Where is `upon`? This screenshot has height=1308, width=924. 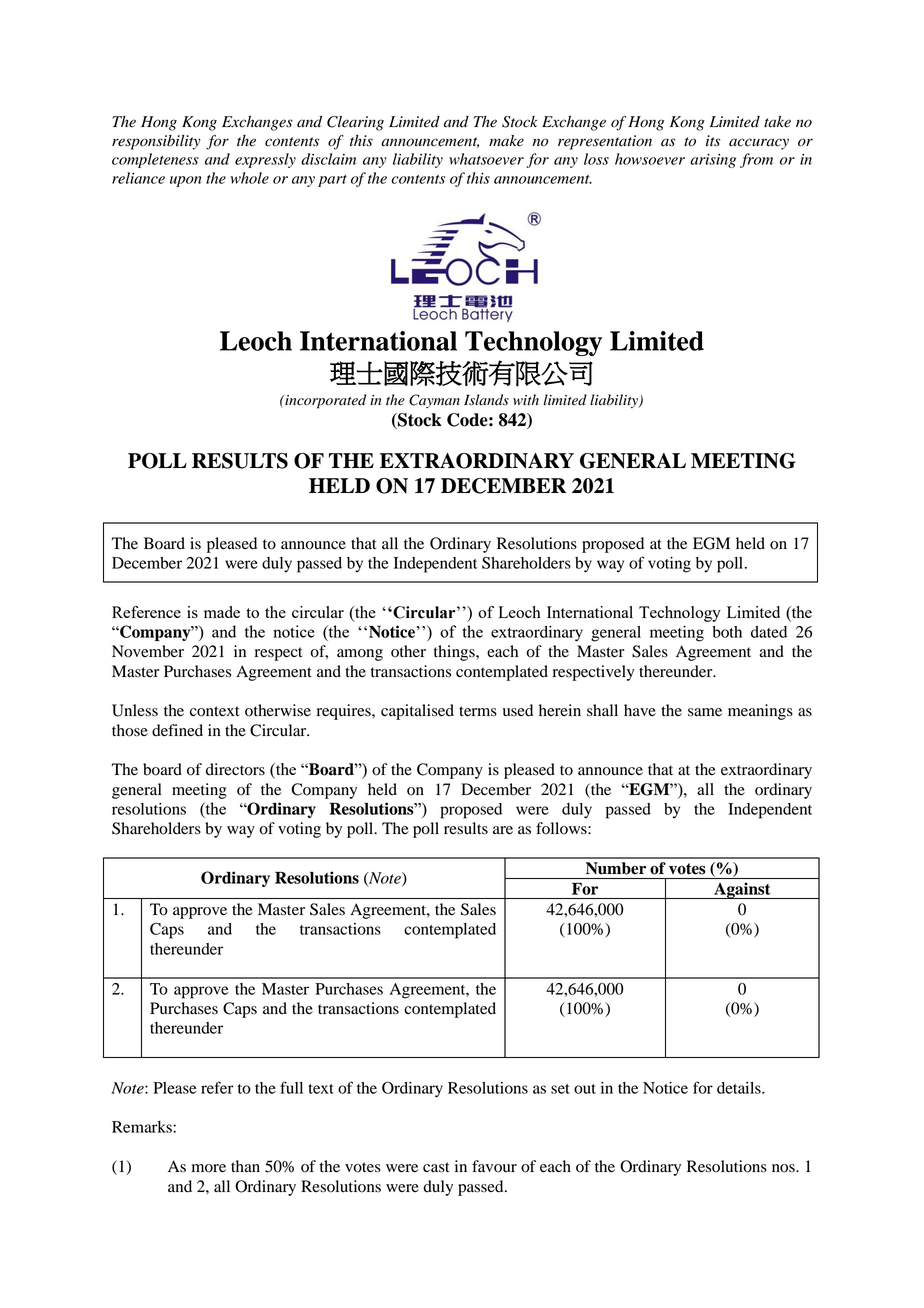 upon is located at coordinates (185, 181).
